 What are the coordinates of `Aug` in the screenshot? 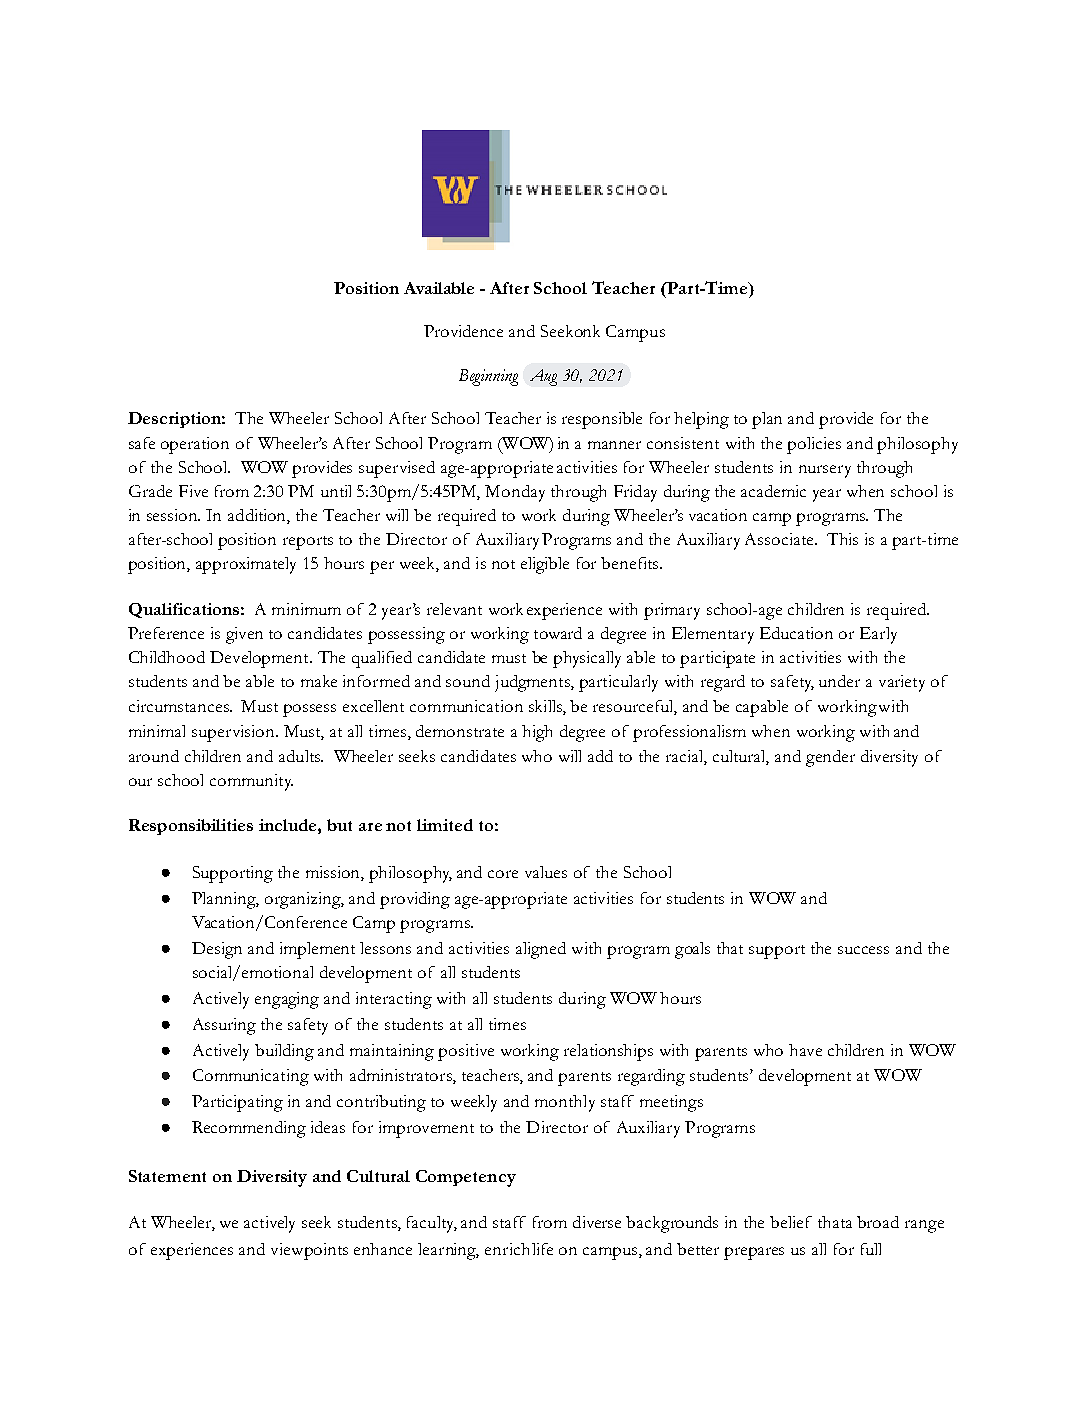 It's located at (543, 377).
